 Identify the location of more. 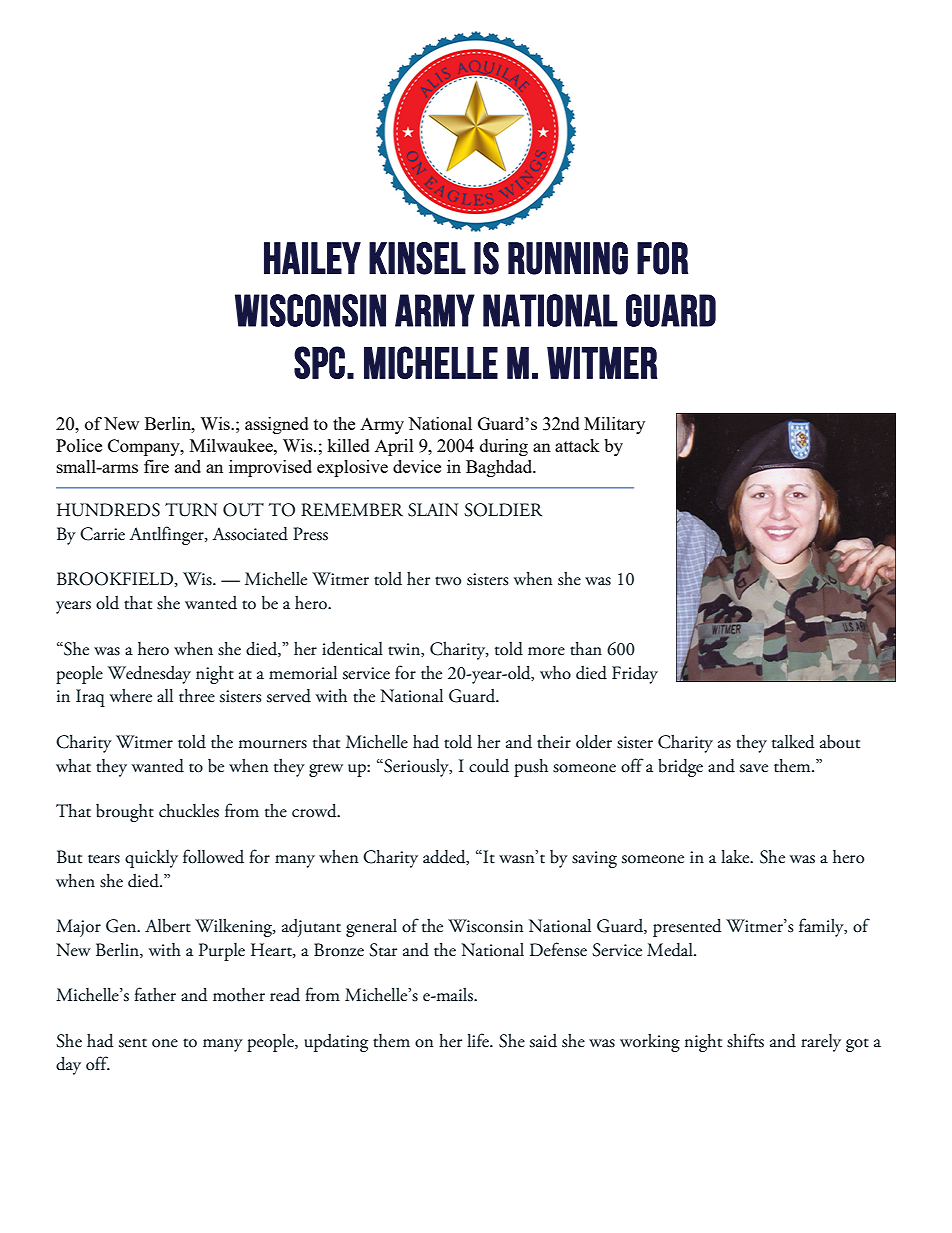
(546, 651).
